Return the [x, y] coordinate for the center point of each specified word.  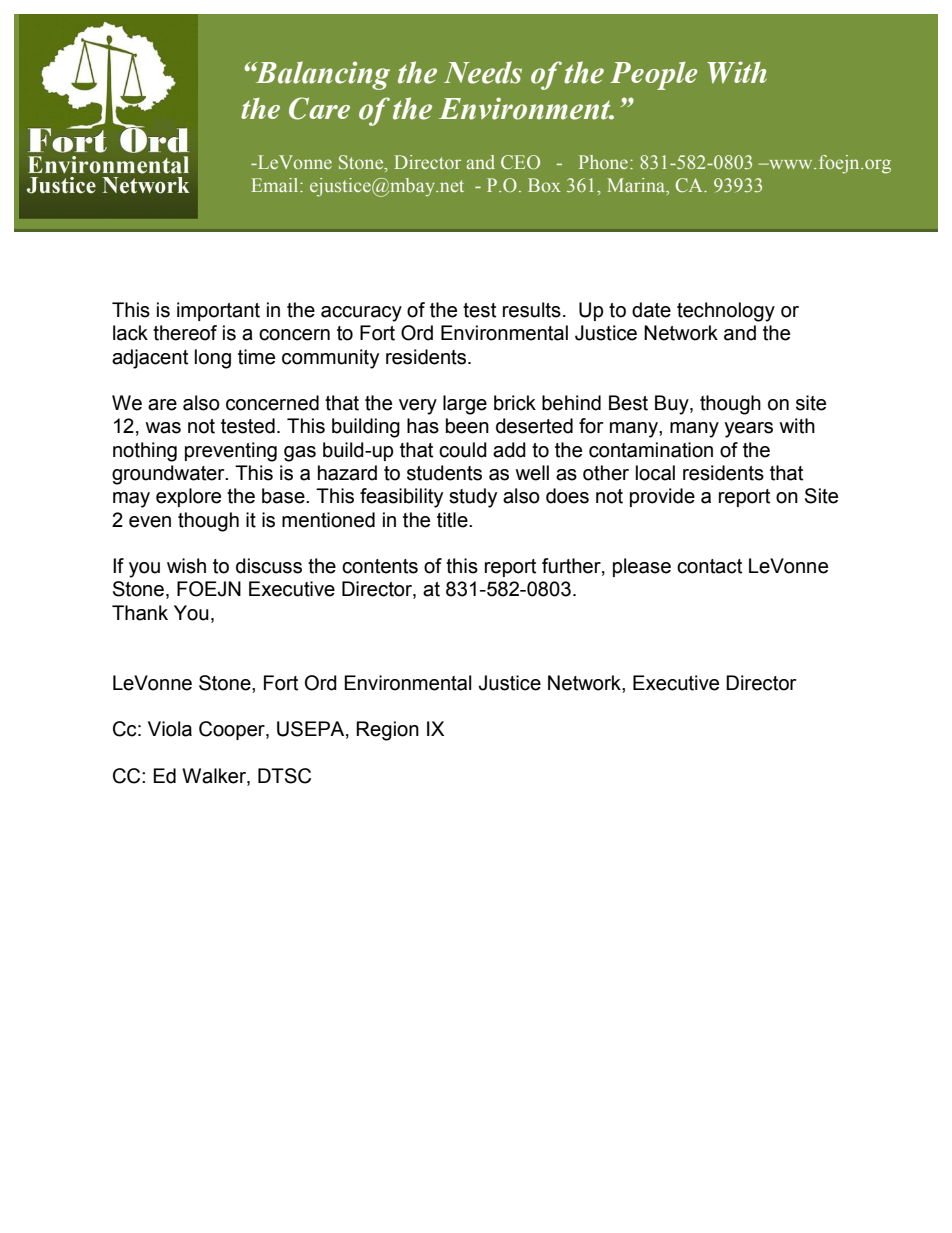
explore [188, 497]
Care [319, 108]
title [453, 520]
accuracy [361, 314]
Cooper [233, 730]
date [651, 310]
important [218, 311]
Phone [603, 162]
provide [662, 497]
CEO [520, 162]
